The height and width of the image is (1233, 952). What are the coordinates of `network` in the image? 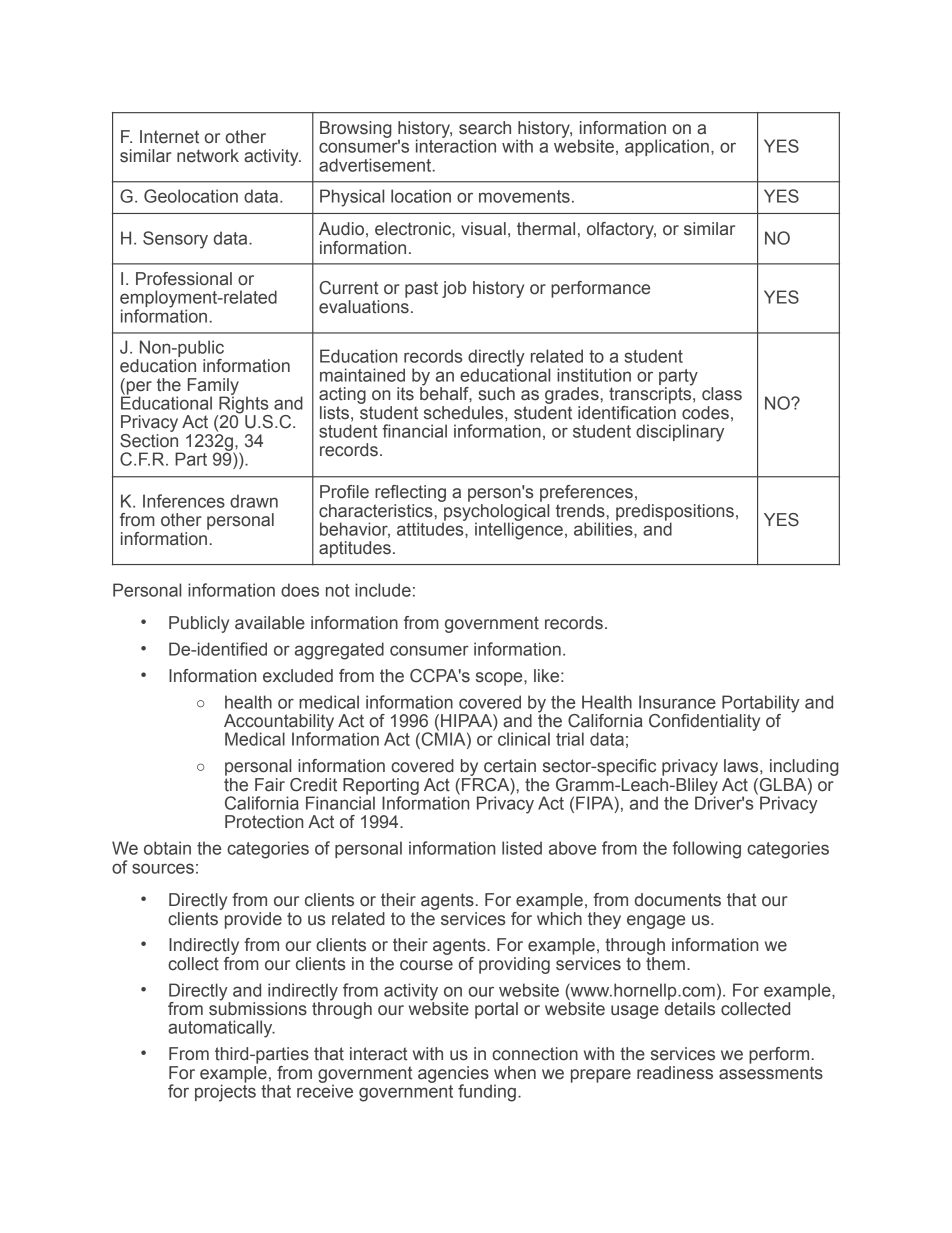 It's located at (208, 156).
